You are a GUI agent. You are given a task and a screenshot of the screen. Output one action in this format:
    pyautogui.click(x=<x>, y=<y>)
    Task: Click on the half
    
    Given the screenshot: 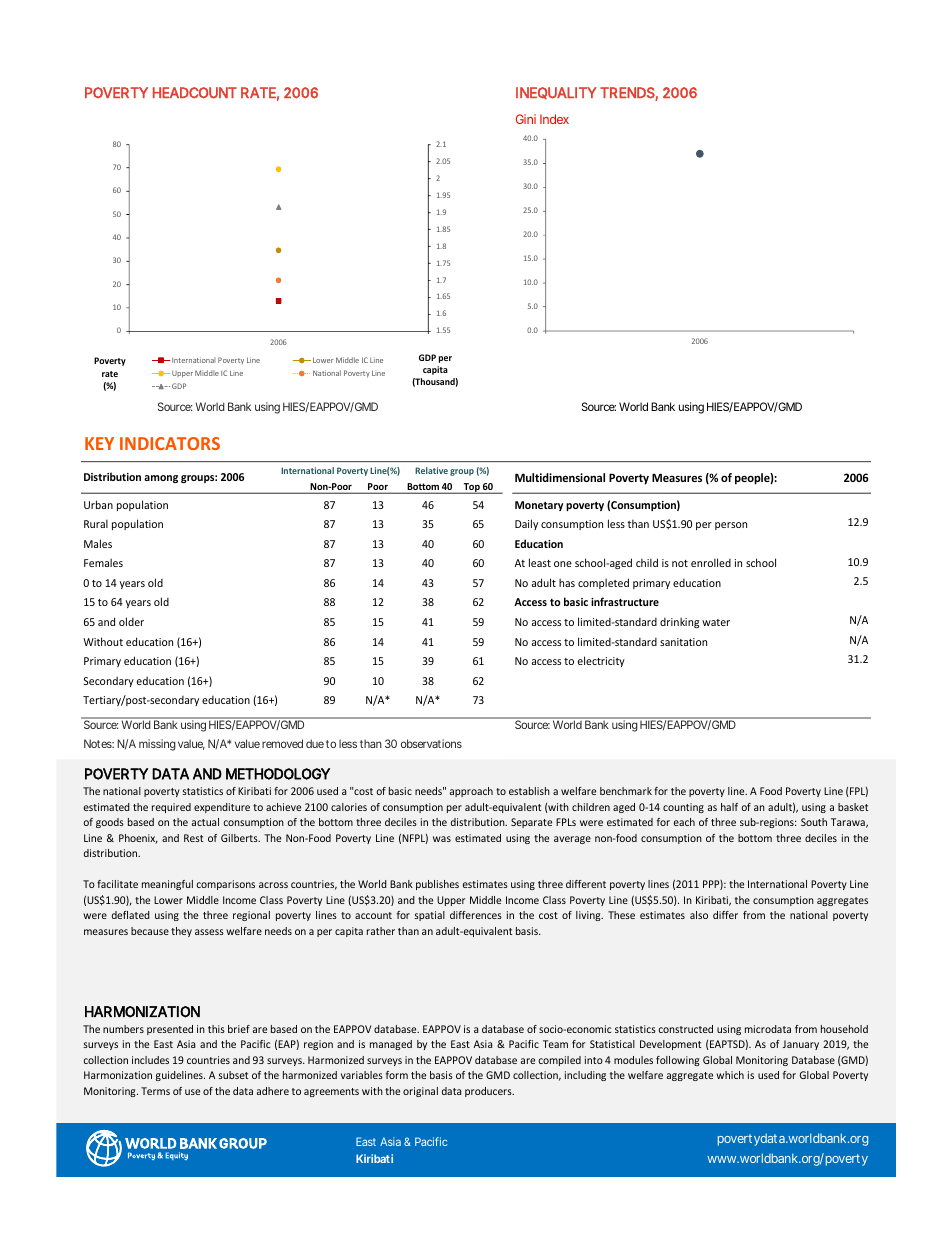 What is the action you would take?
    pyautogui.click(x=729, y=807)
